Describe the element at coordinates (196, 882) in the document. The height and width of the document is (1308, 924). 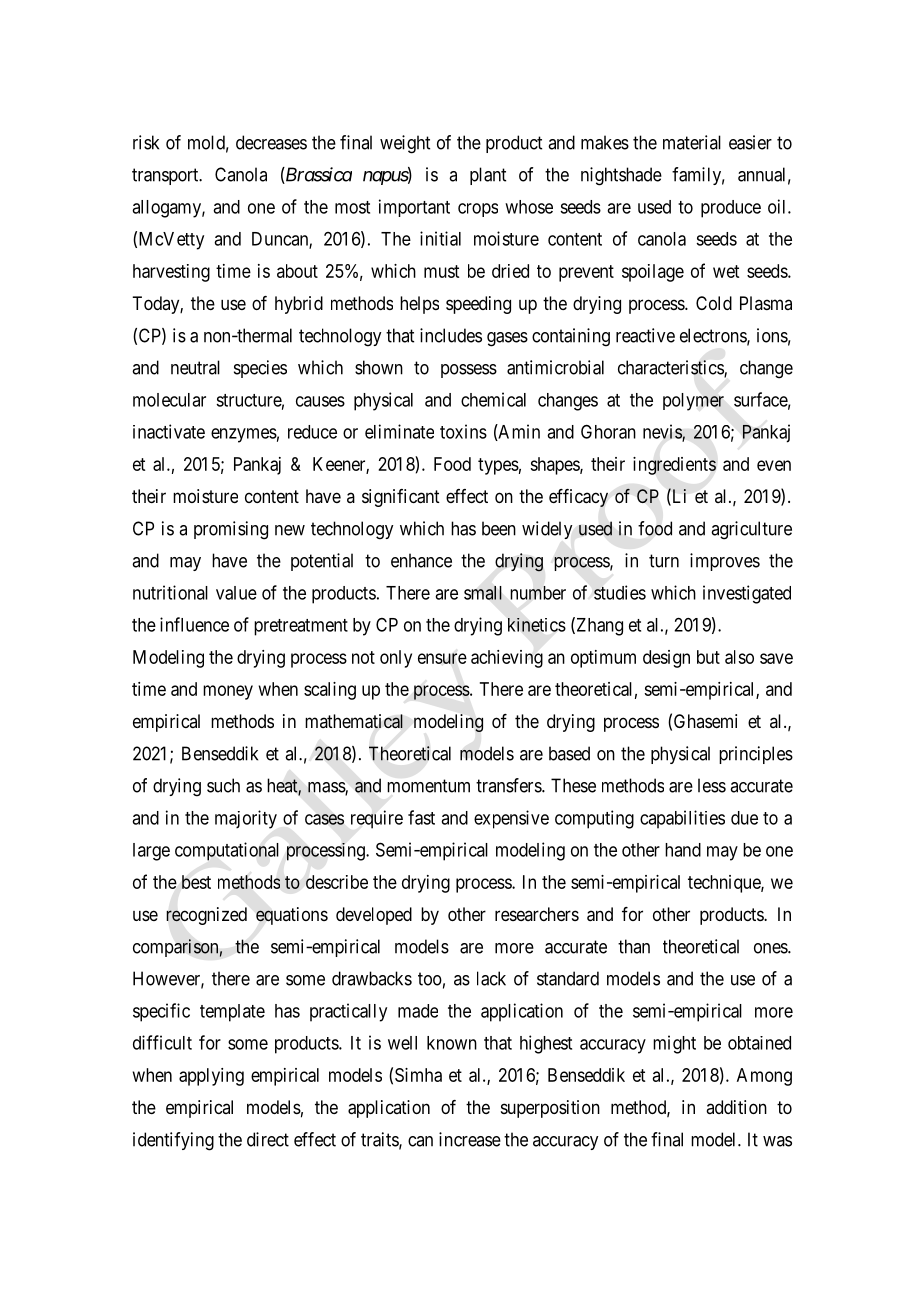
I see `best` at that location.
